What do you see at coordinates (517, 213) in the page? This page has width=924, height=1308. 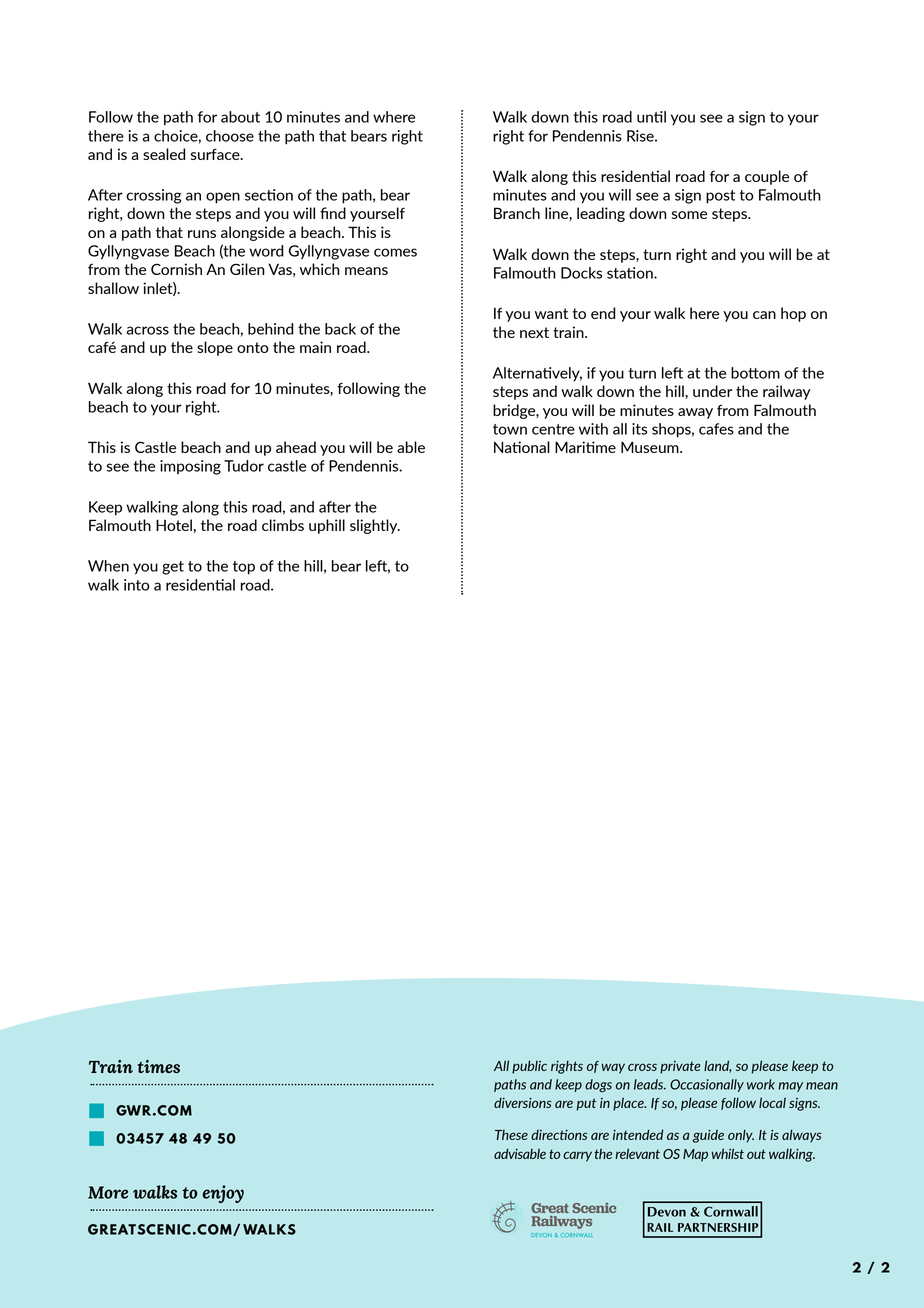 I see `Branch` at bounding box center [517, 213].
